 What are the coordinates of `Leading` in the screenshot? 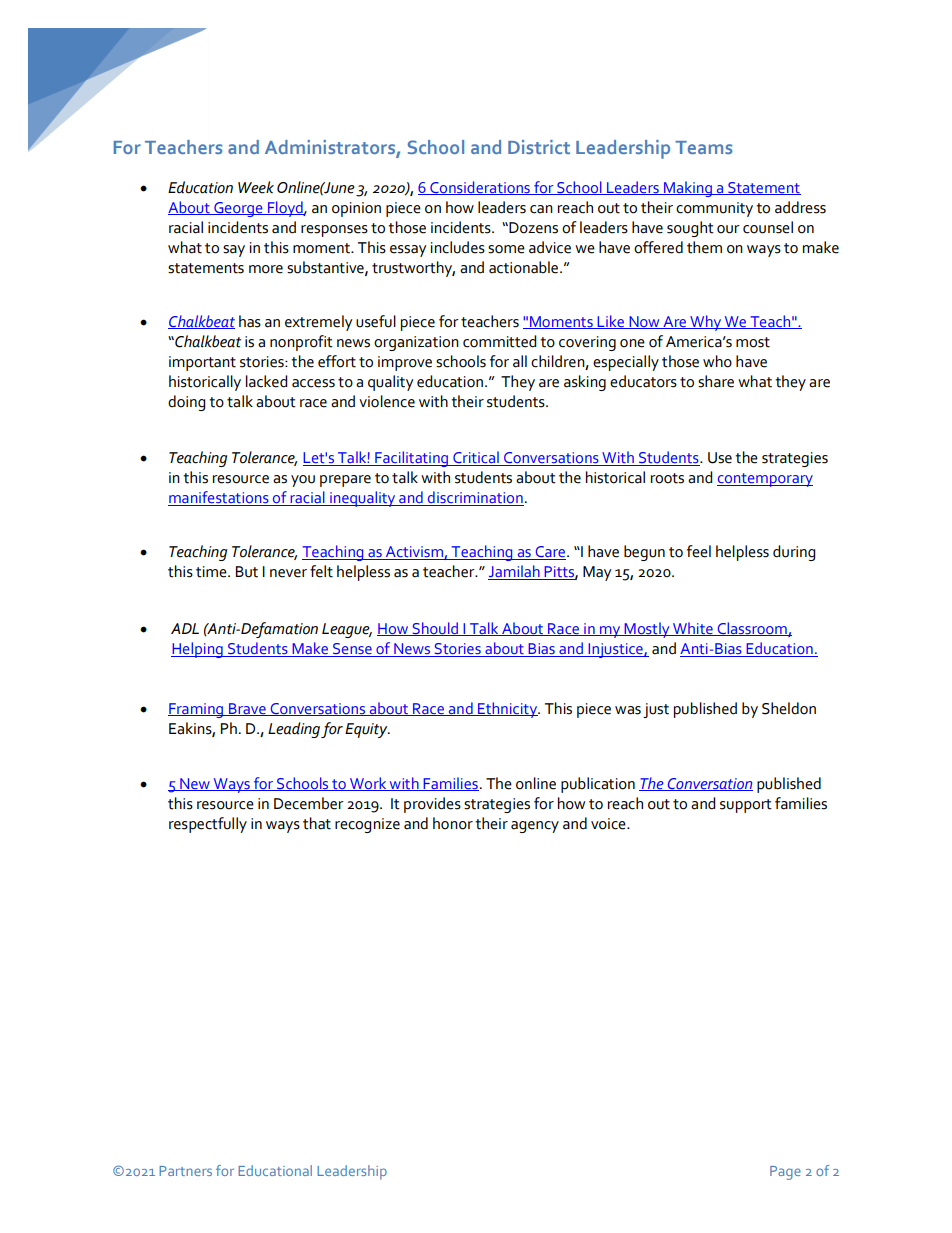 It's located at (294, 730).
